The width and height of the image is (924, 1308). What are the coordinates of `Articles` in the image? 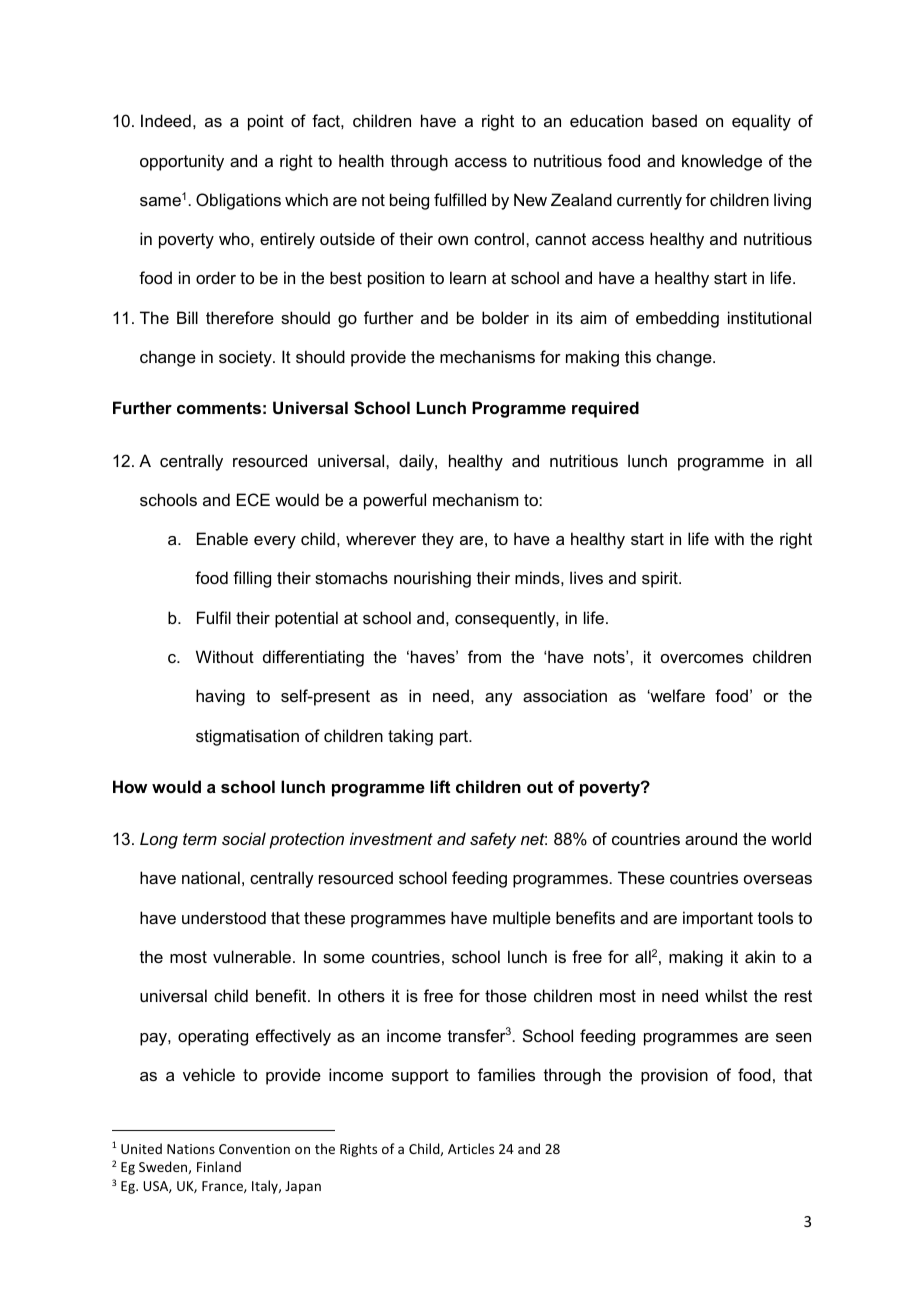 It's located at (471, 1148).
